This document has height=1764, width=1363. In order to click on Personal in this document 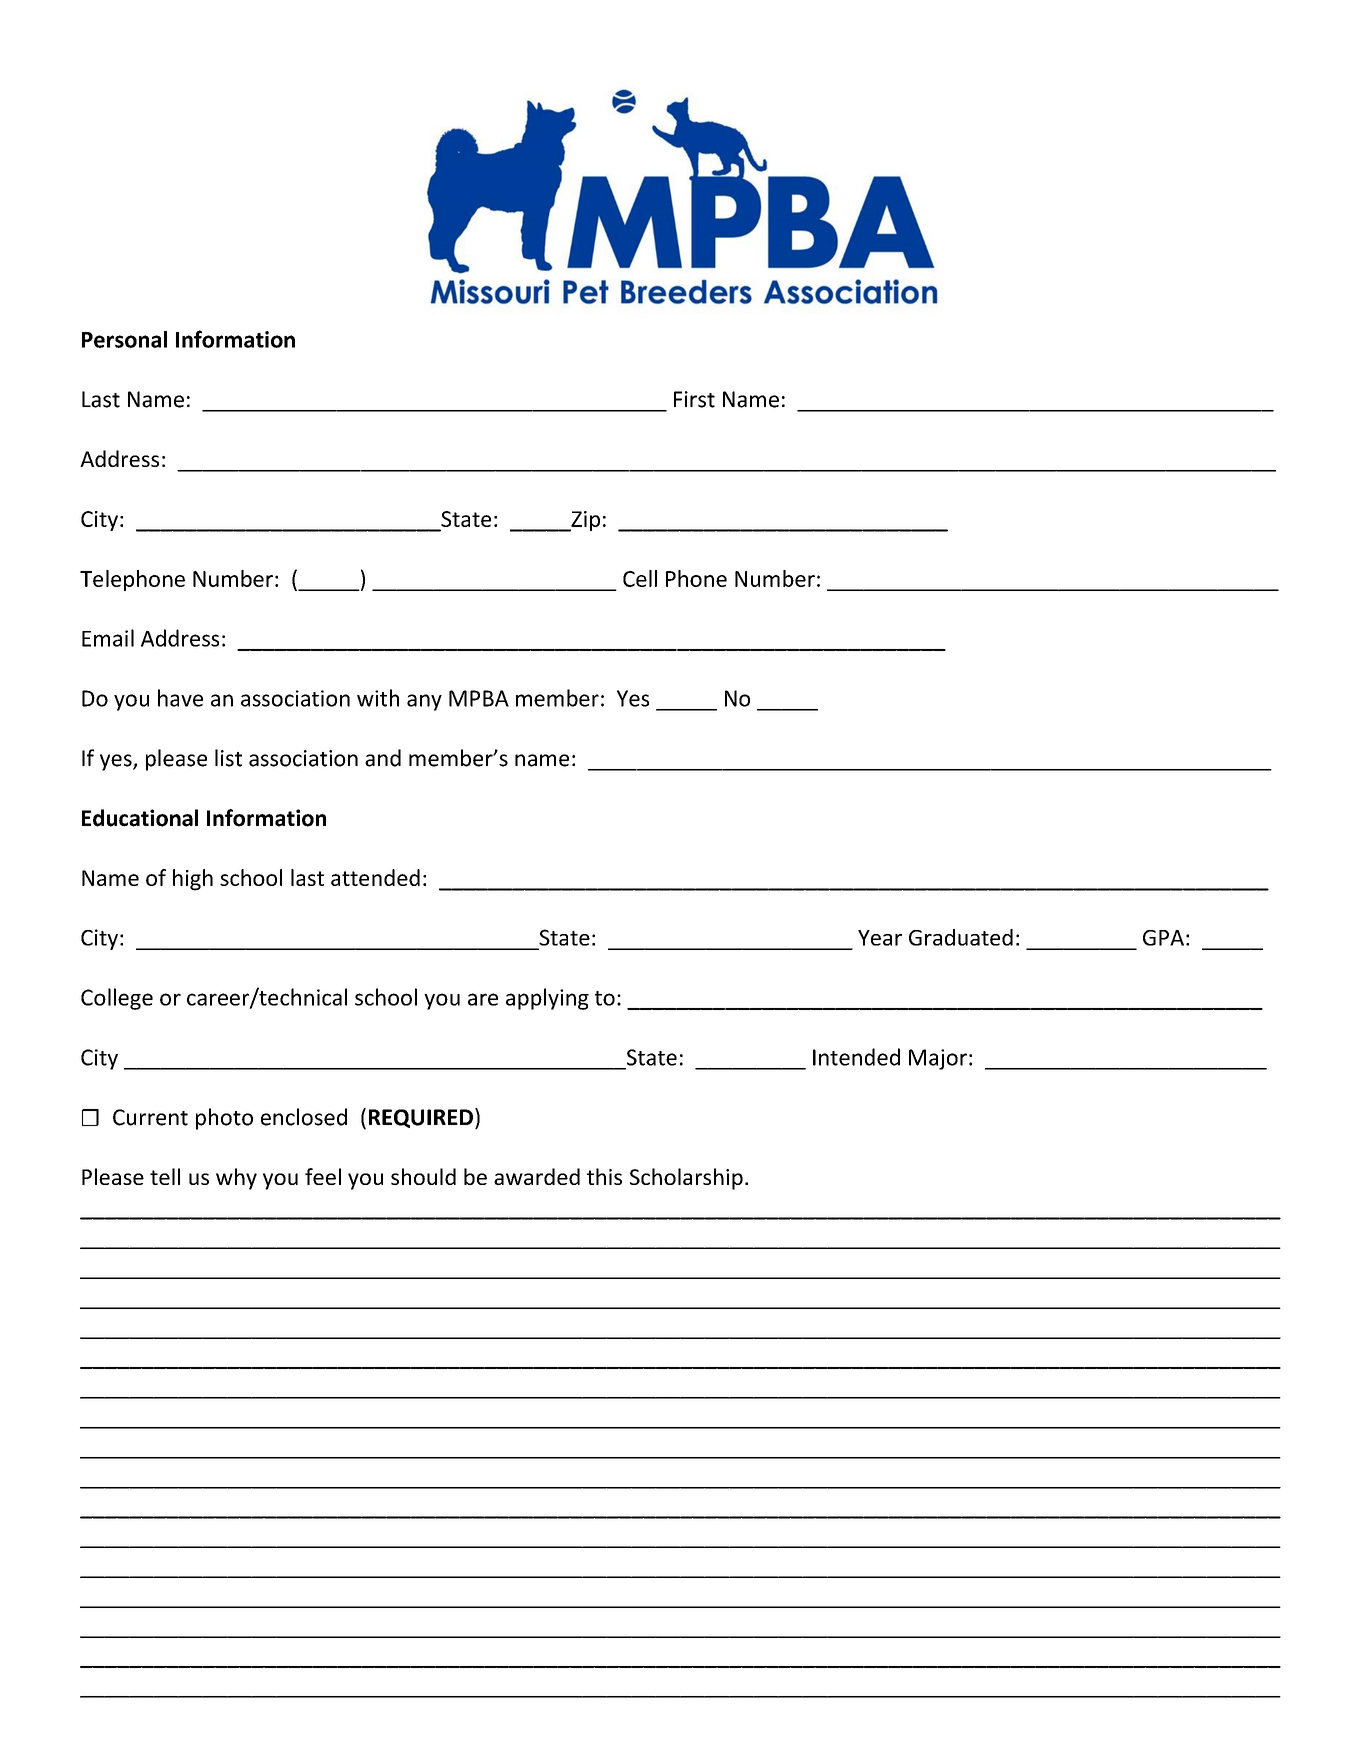, I will do `click(124, 339)`.
